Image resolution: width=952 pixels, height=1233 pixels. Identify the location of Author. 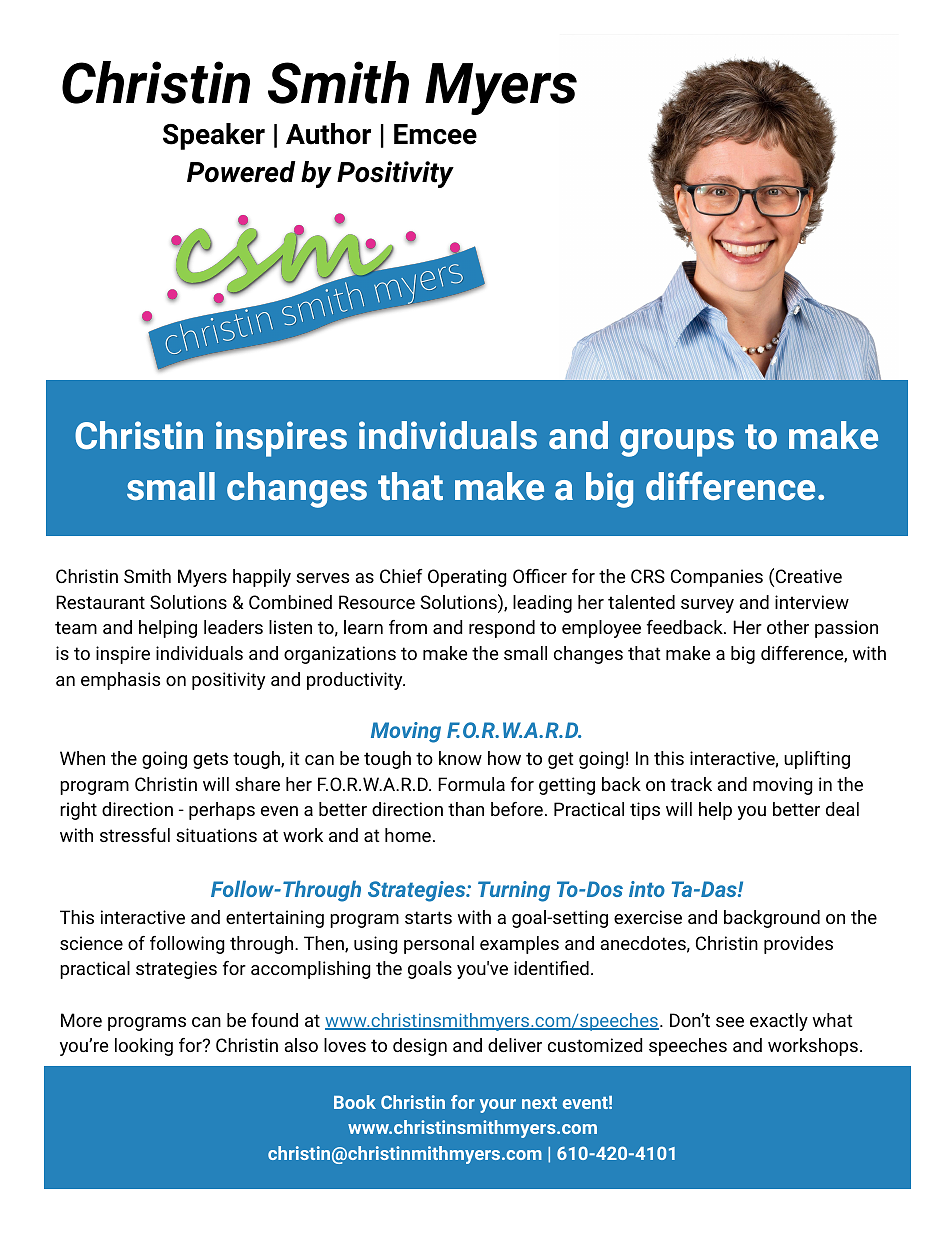
(328, 134).
